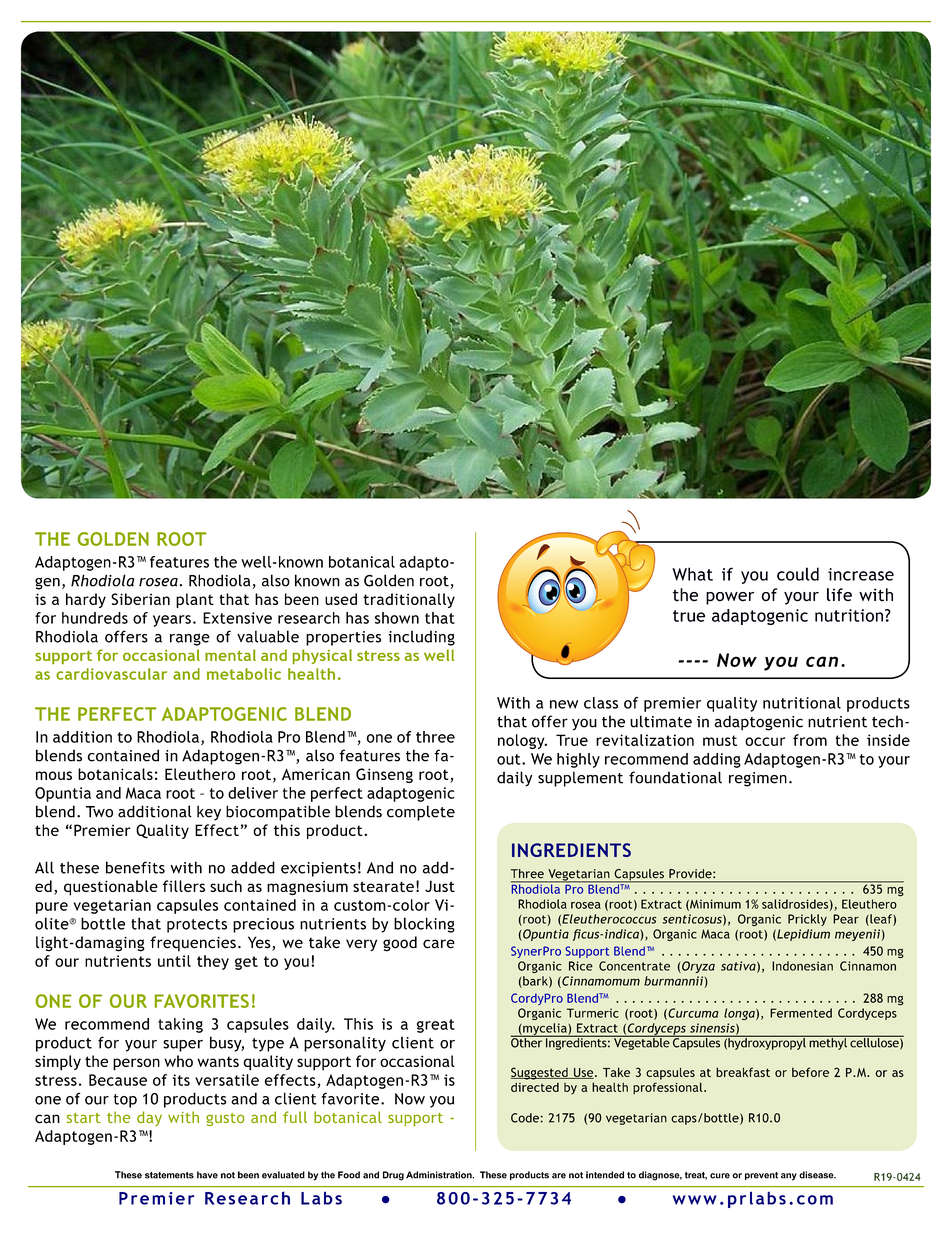 Image resolution: width=952 pixels, height=1233 pixels. Describe the element at coordinates (393, 1176) in the document. I see `Drug` at that location.
